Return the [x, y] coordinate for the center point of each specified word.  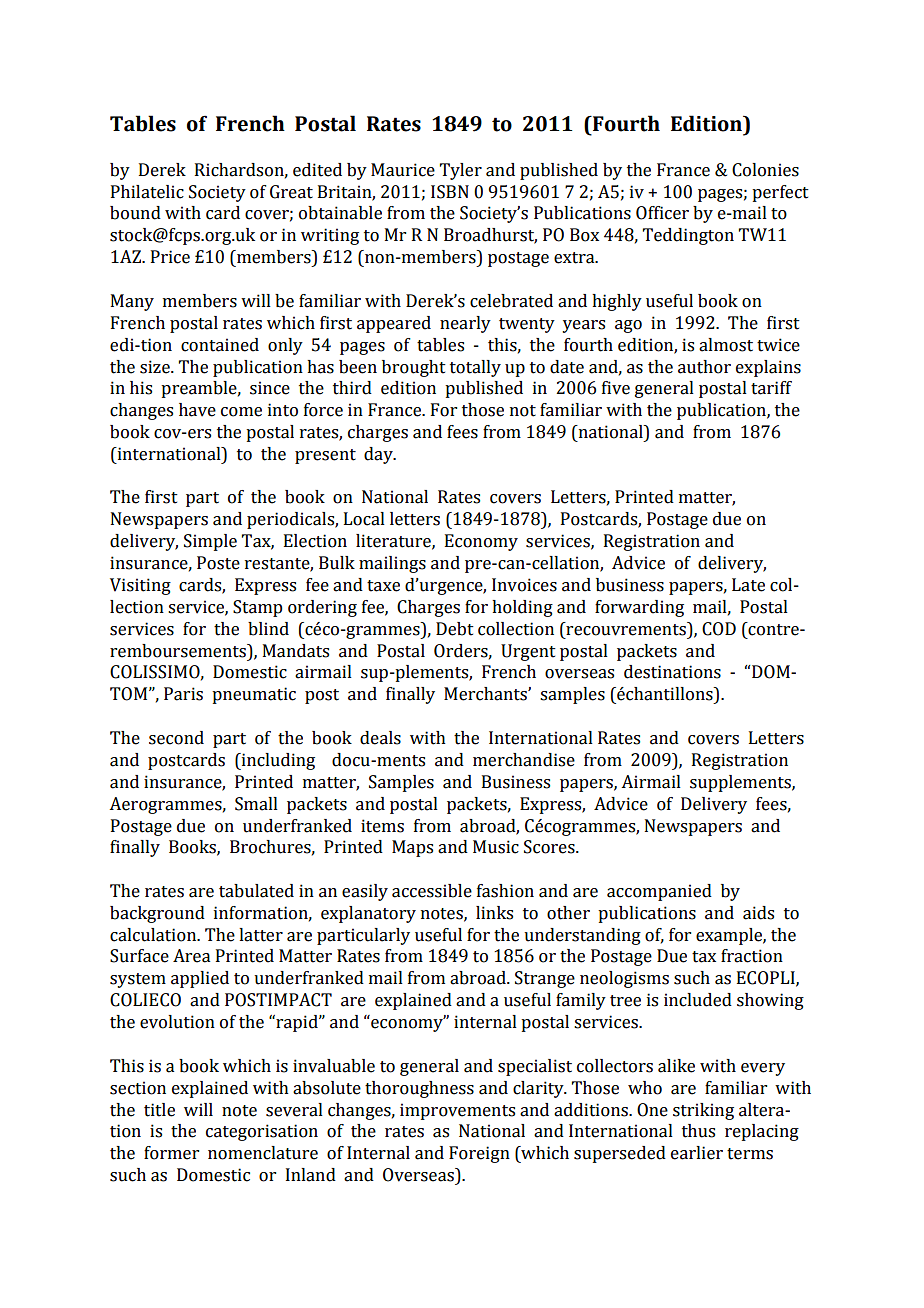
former [171, 1153]
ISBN [450, 192]
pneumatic [254, 695]
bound [135, 213]
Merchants [486, 694]
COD [719, 629]
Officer [662, 213]
